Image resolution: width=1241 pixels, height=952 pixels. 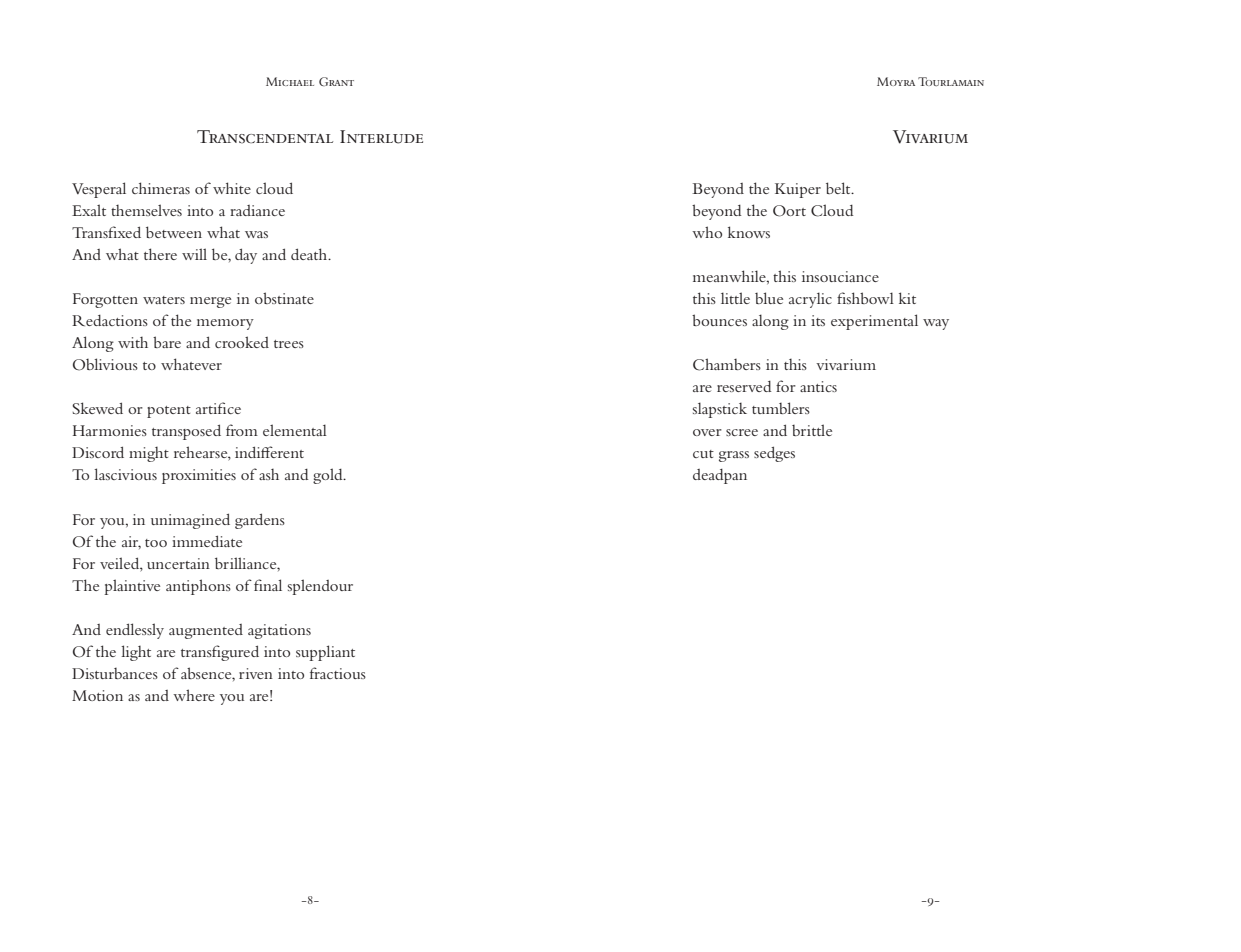 What do you see at coordinates (265, 137) in the document?
I see `Transcendental` at bounding box center [265, 137].
